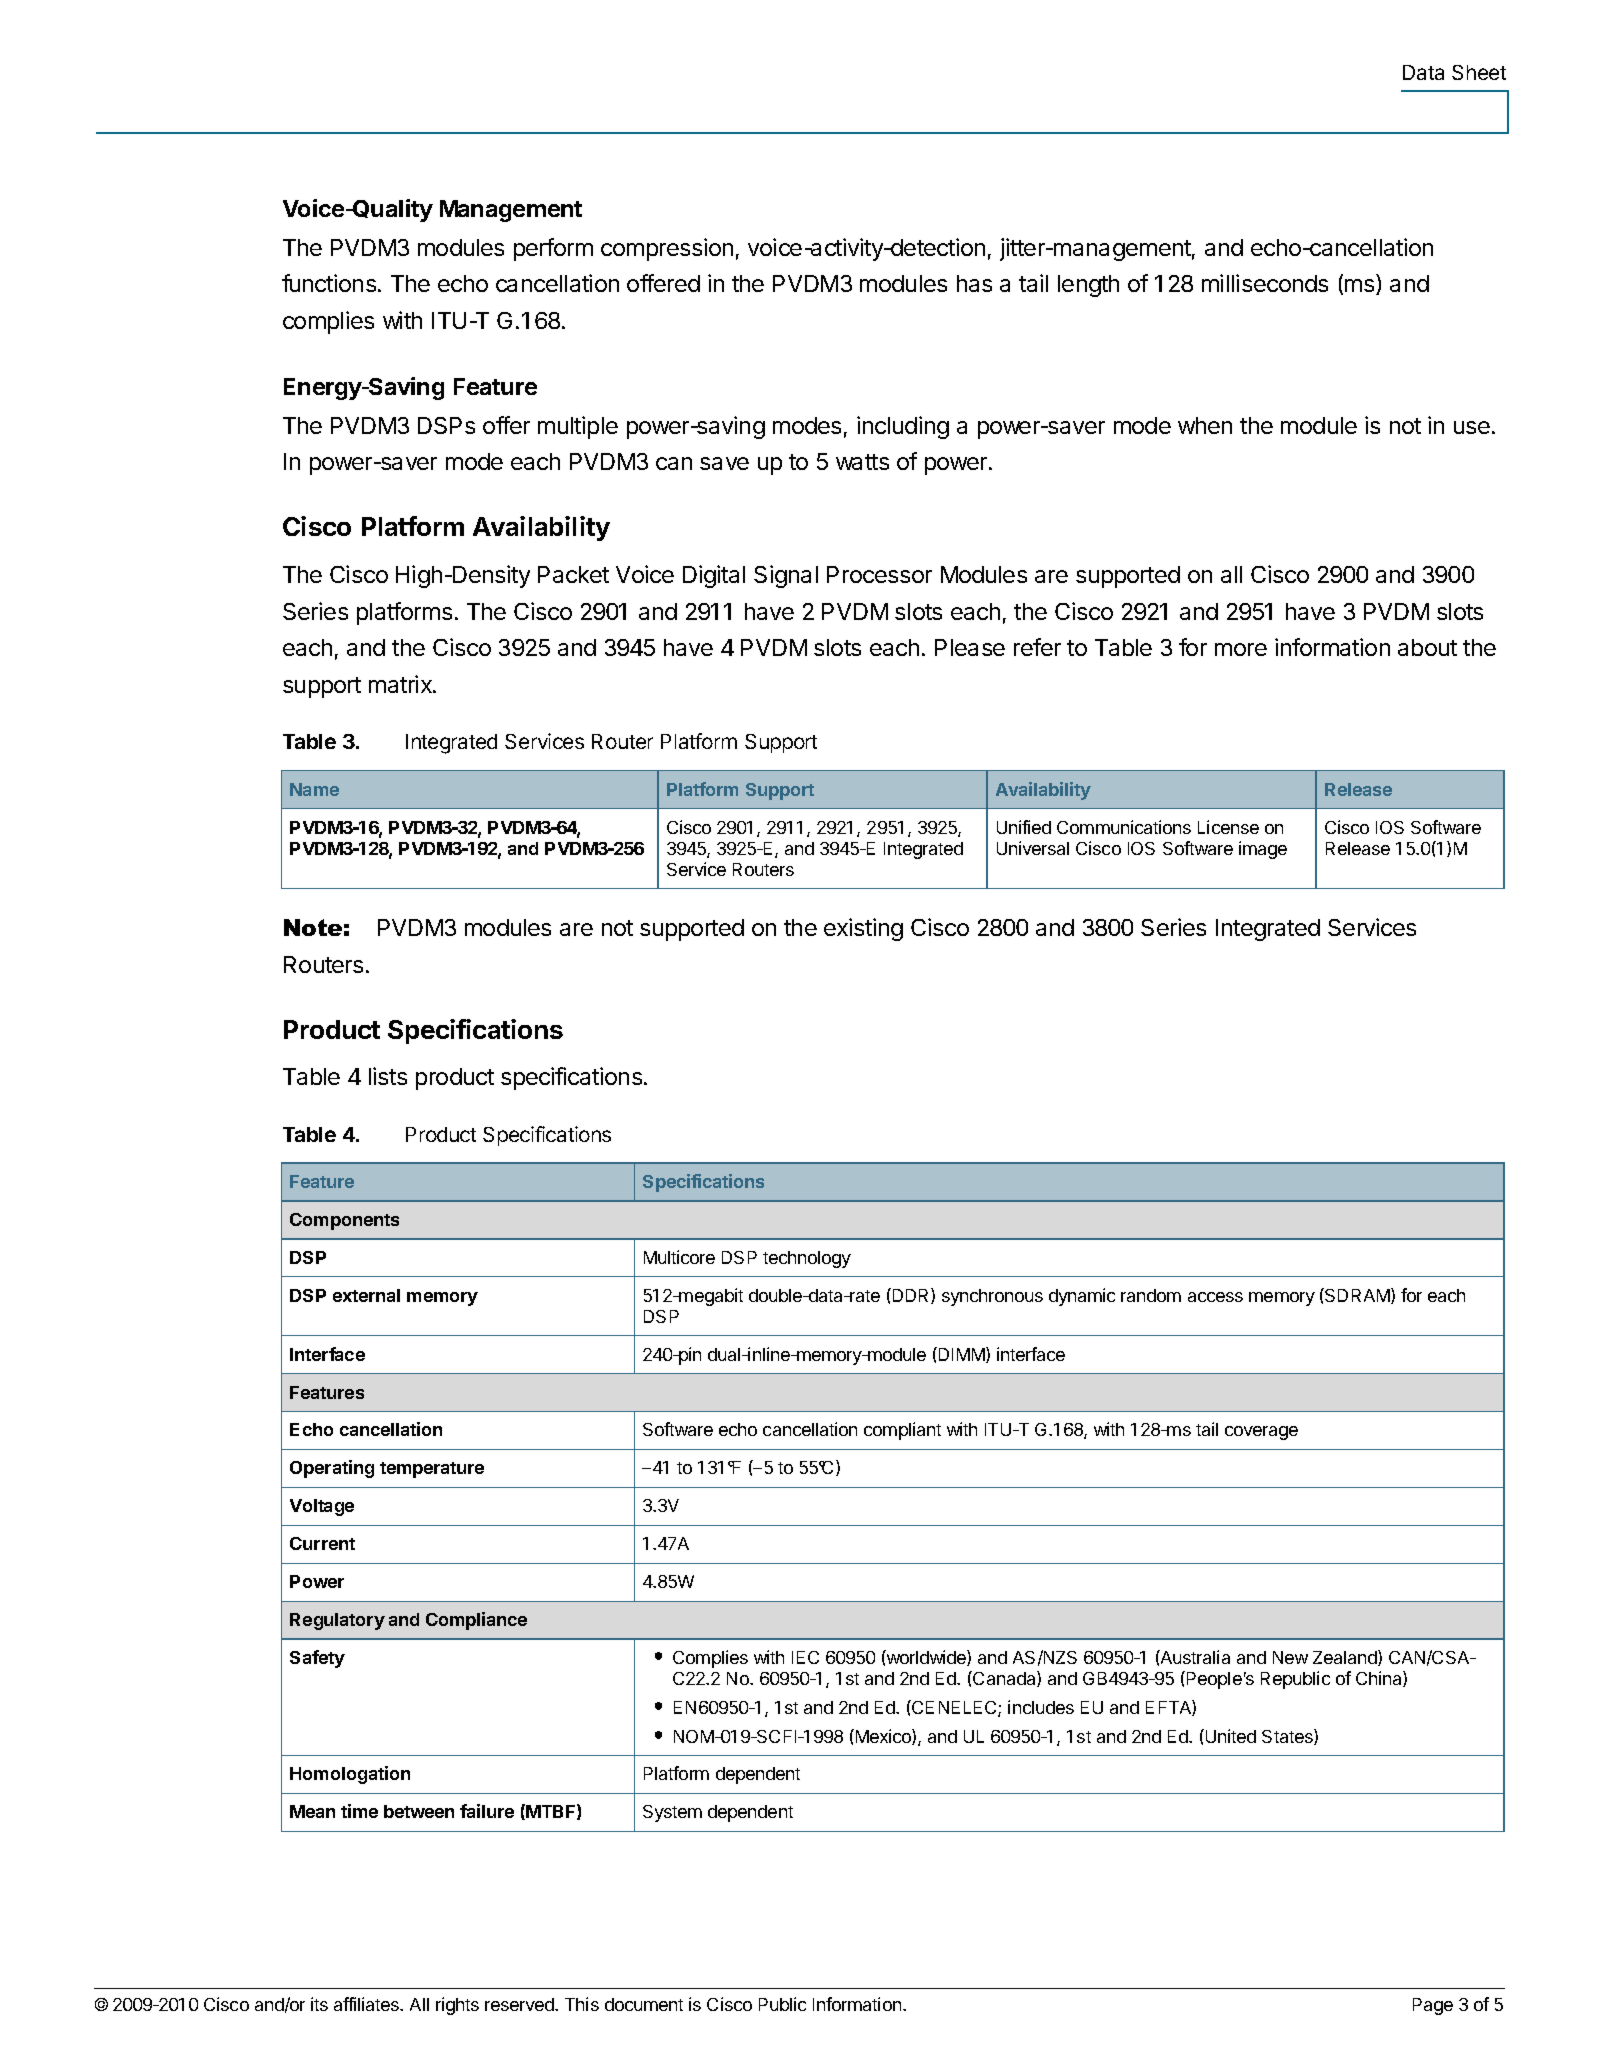 Image resolution: width=1598 pixels, height=2068 pixels. Describe the element at coordinates (1479, 72) in the document. I see `Sheet` at that location.
